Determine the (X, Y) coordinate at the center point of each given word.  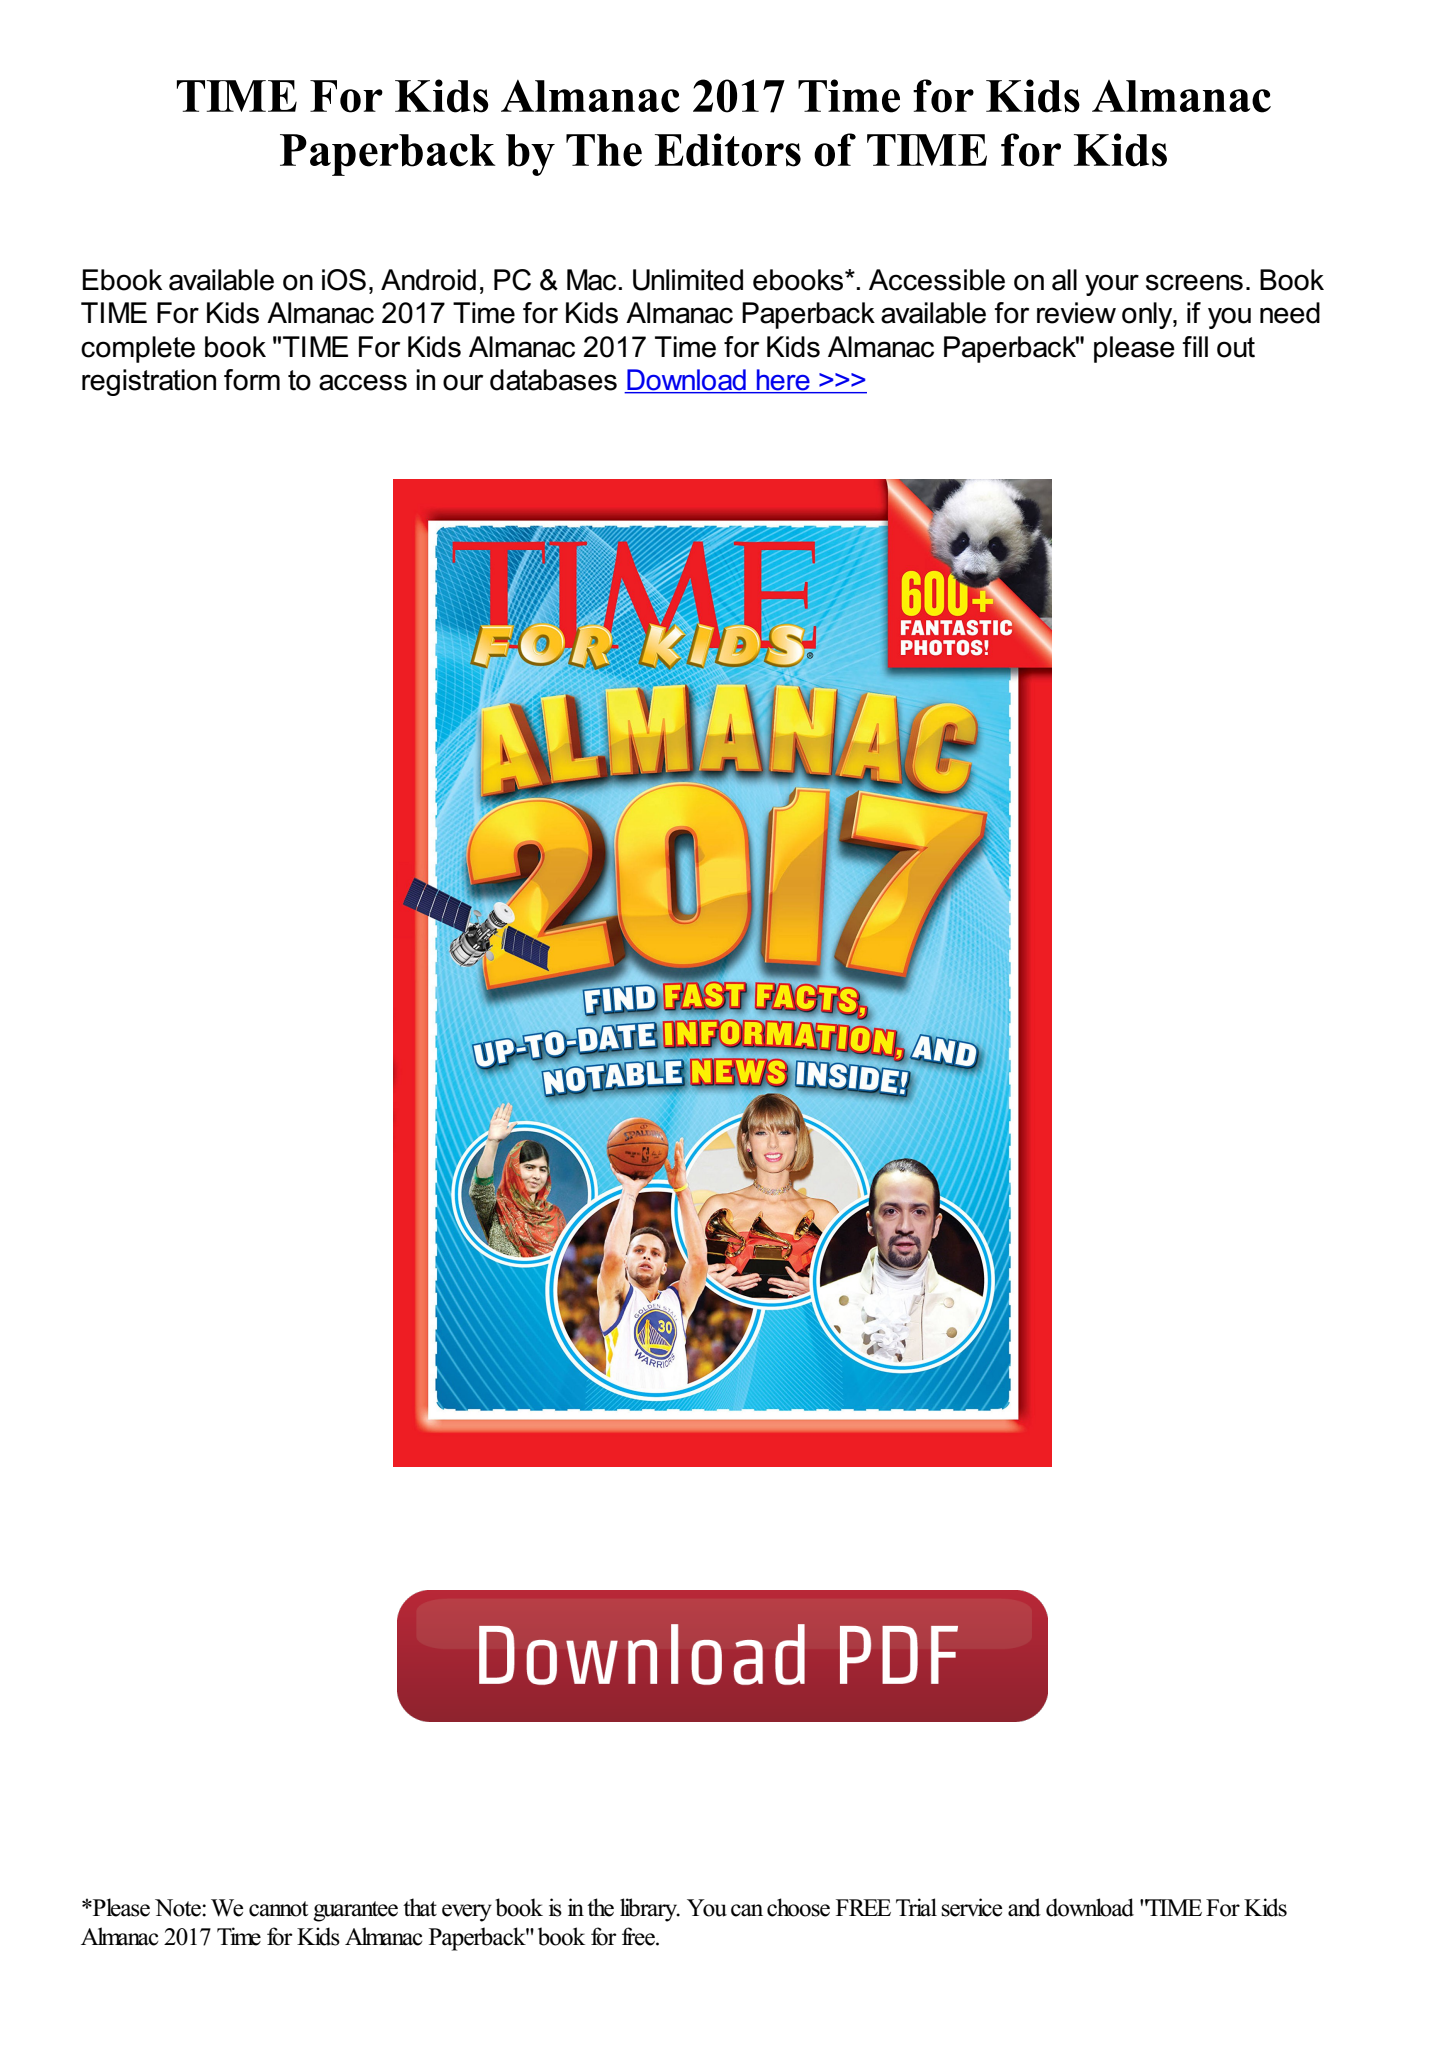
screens (1194, 282)
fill (1195, 346)
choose (798, 1907)
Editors (728, 150)
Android (428, 280)
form (252, 380)
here (783, 381)
